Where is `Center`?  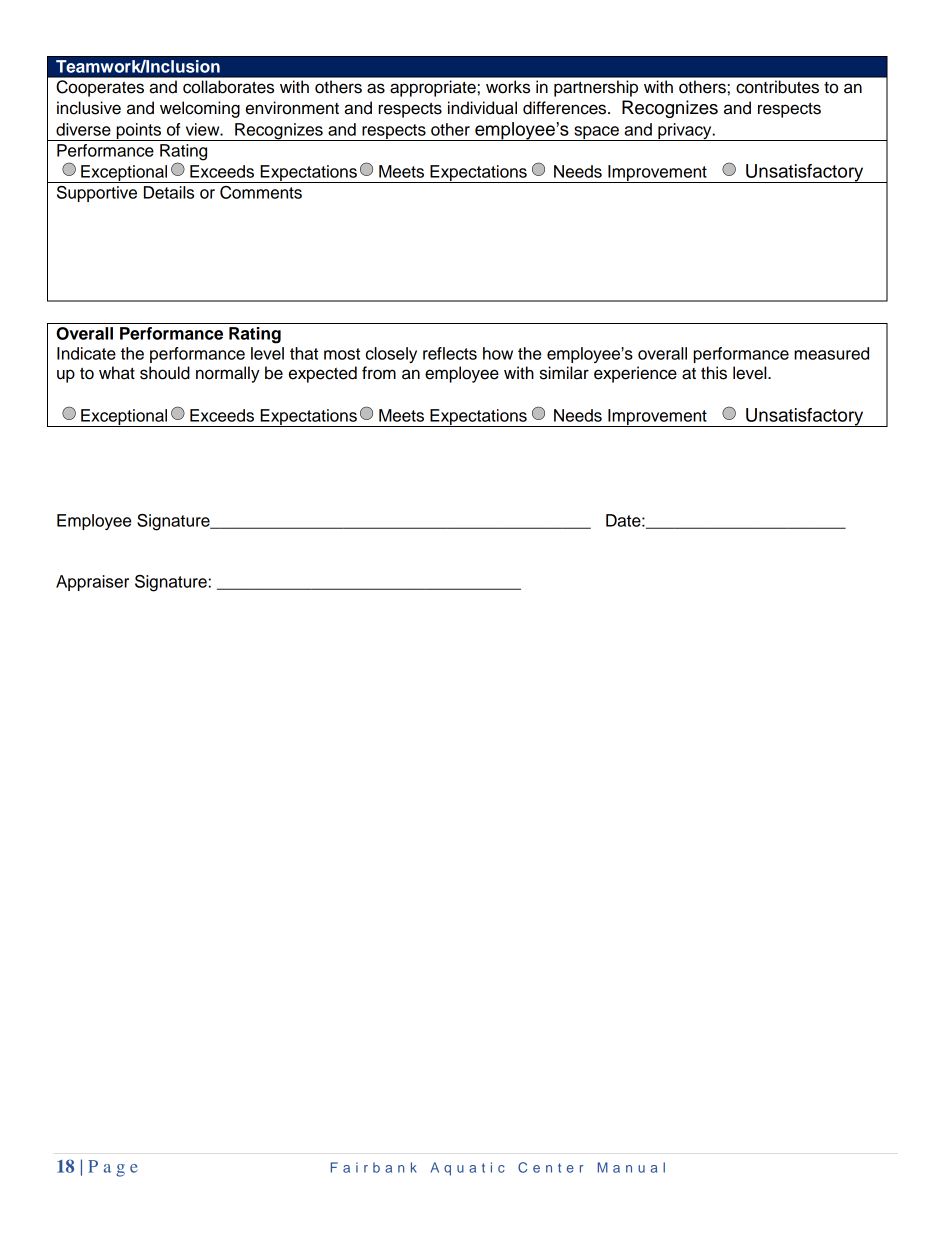 Center is located at coordinates (550, 1167).
